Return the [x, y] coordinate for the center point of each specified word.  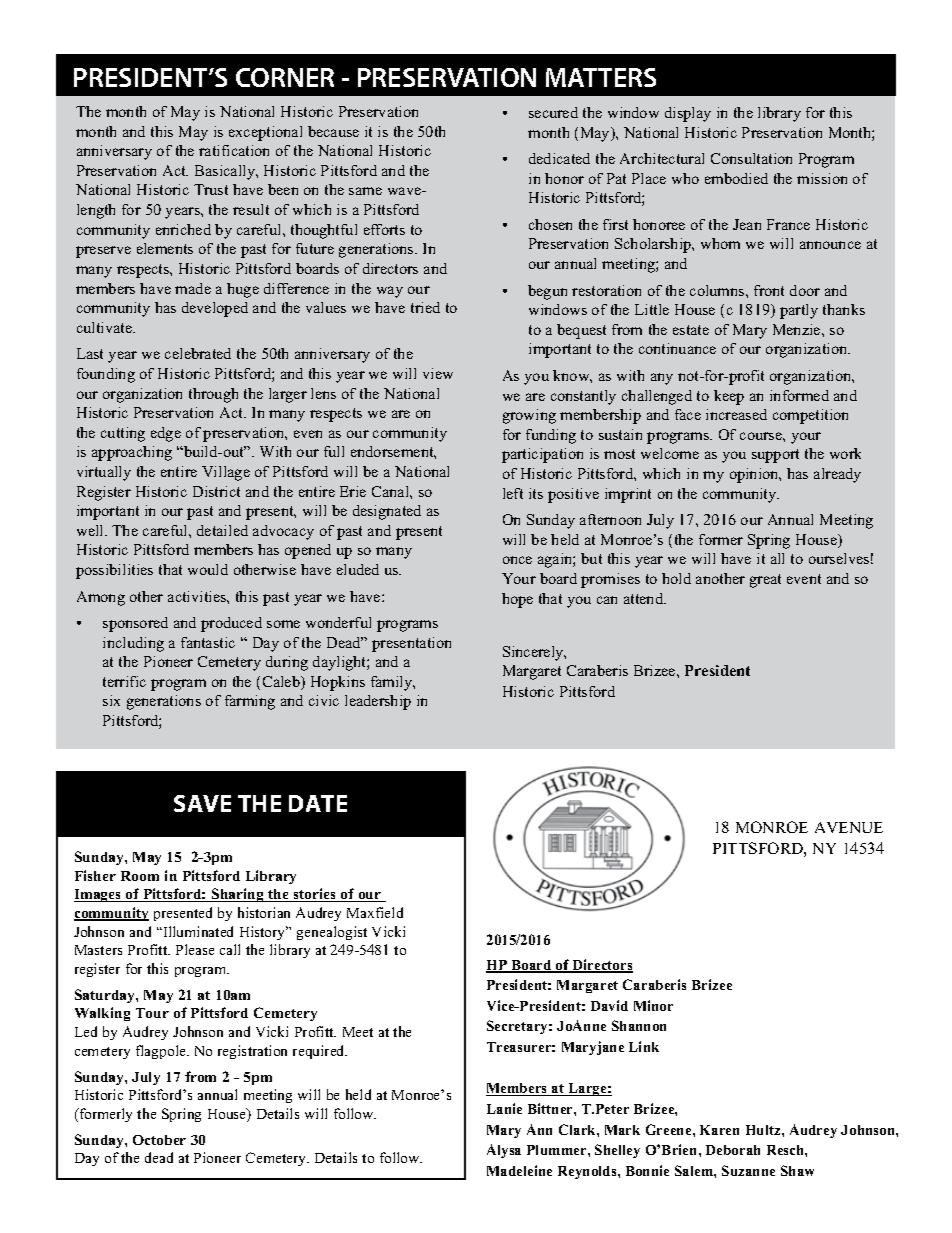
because [333, 131]
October [159, 1140]
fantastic [208, 642]
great [765, 581]
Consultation [751, 158]
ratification [234, 150]
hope [517, 600]
